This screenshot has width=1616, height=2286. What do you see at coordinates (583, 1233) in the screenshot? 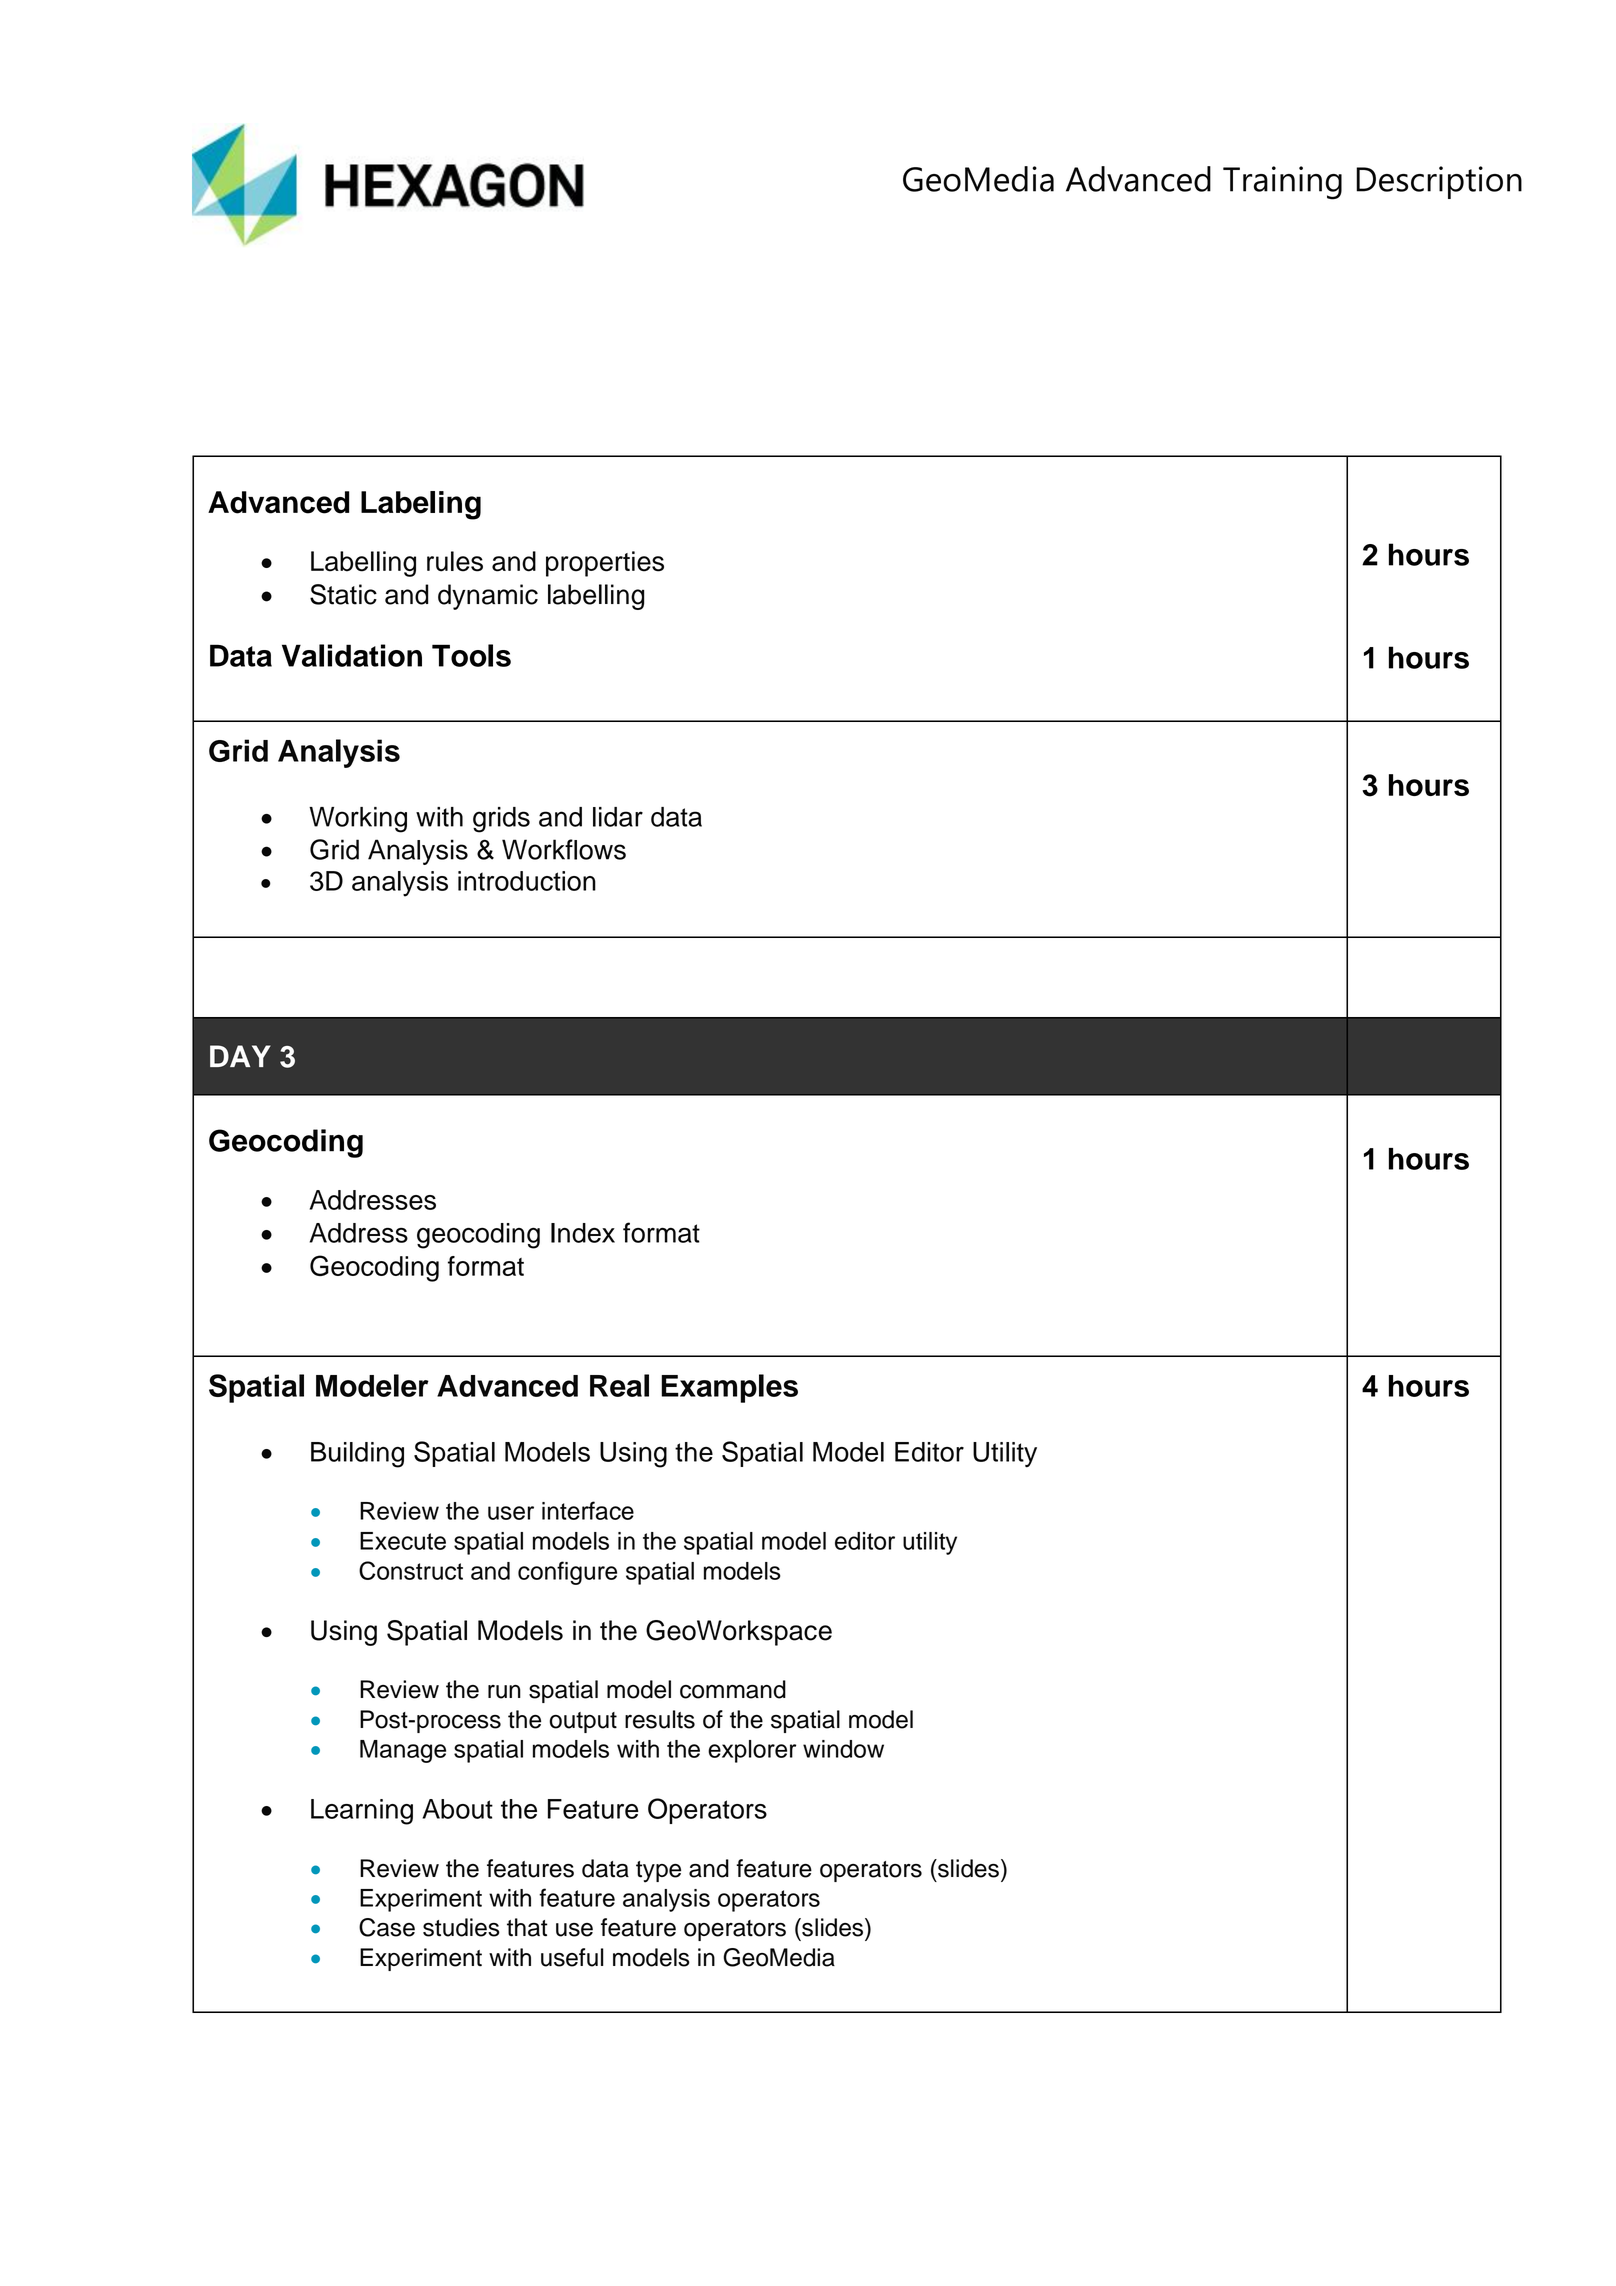
I see `Index` at bounding box center [583, 1233].
